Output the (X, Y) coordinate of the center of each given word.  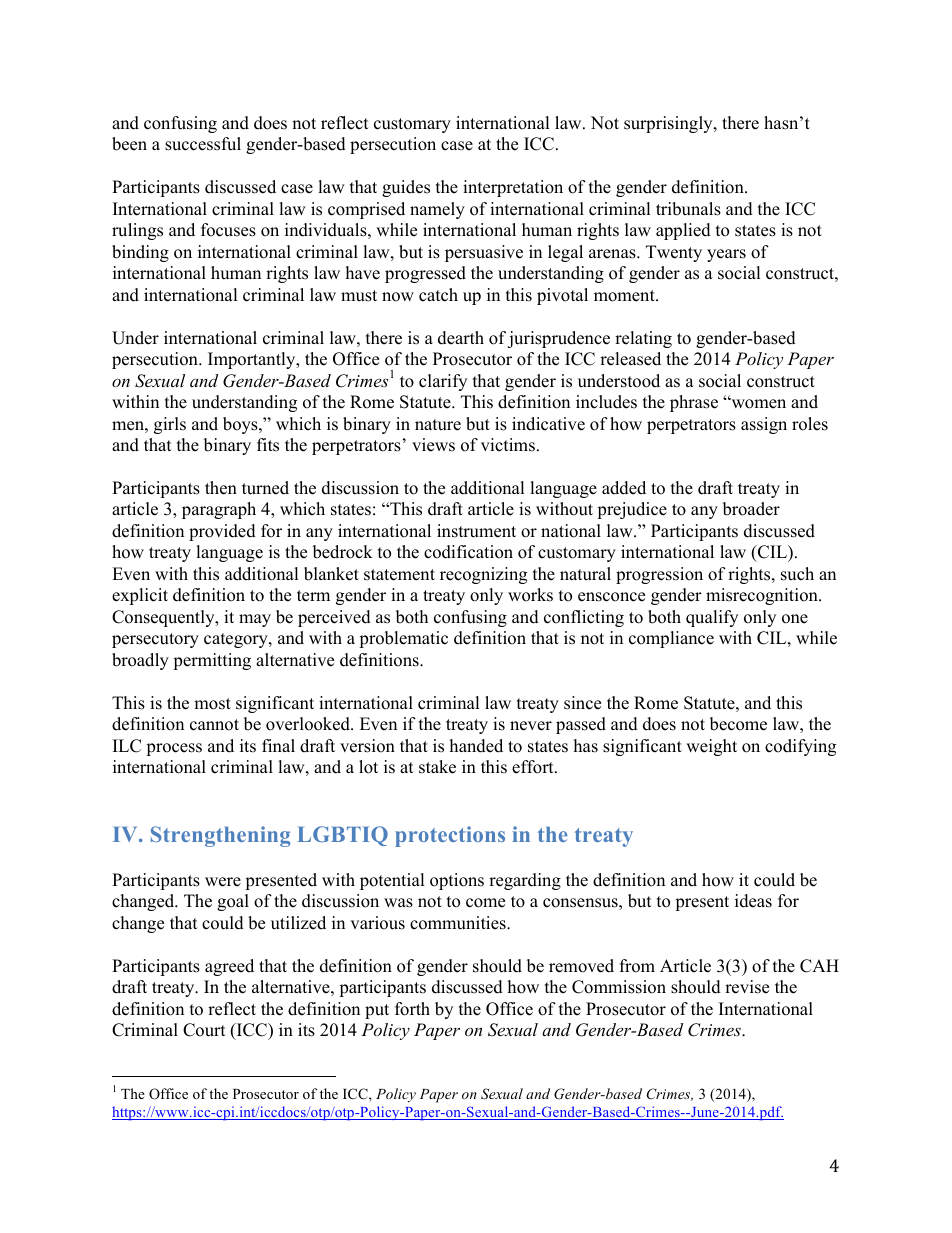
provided (222, 532)
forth (412, 1009)
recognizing (483, 575)
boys (241, 425)
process (174, 749)
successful (203, 144)
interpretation (513, 188)
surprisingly (669, 124)
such (797, 574)
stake (437, 767)
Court (204, 1030)
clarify (443, 382)
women (757, 403)
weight (711, 747)
